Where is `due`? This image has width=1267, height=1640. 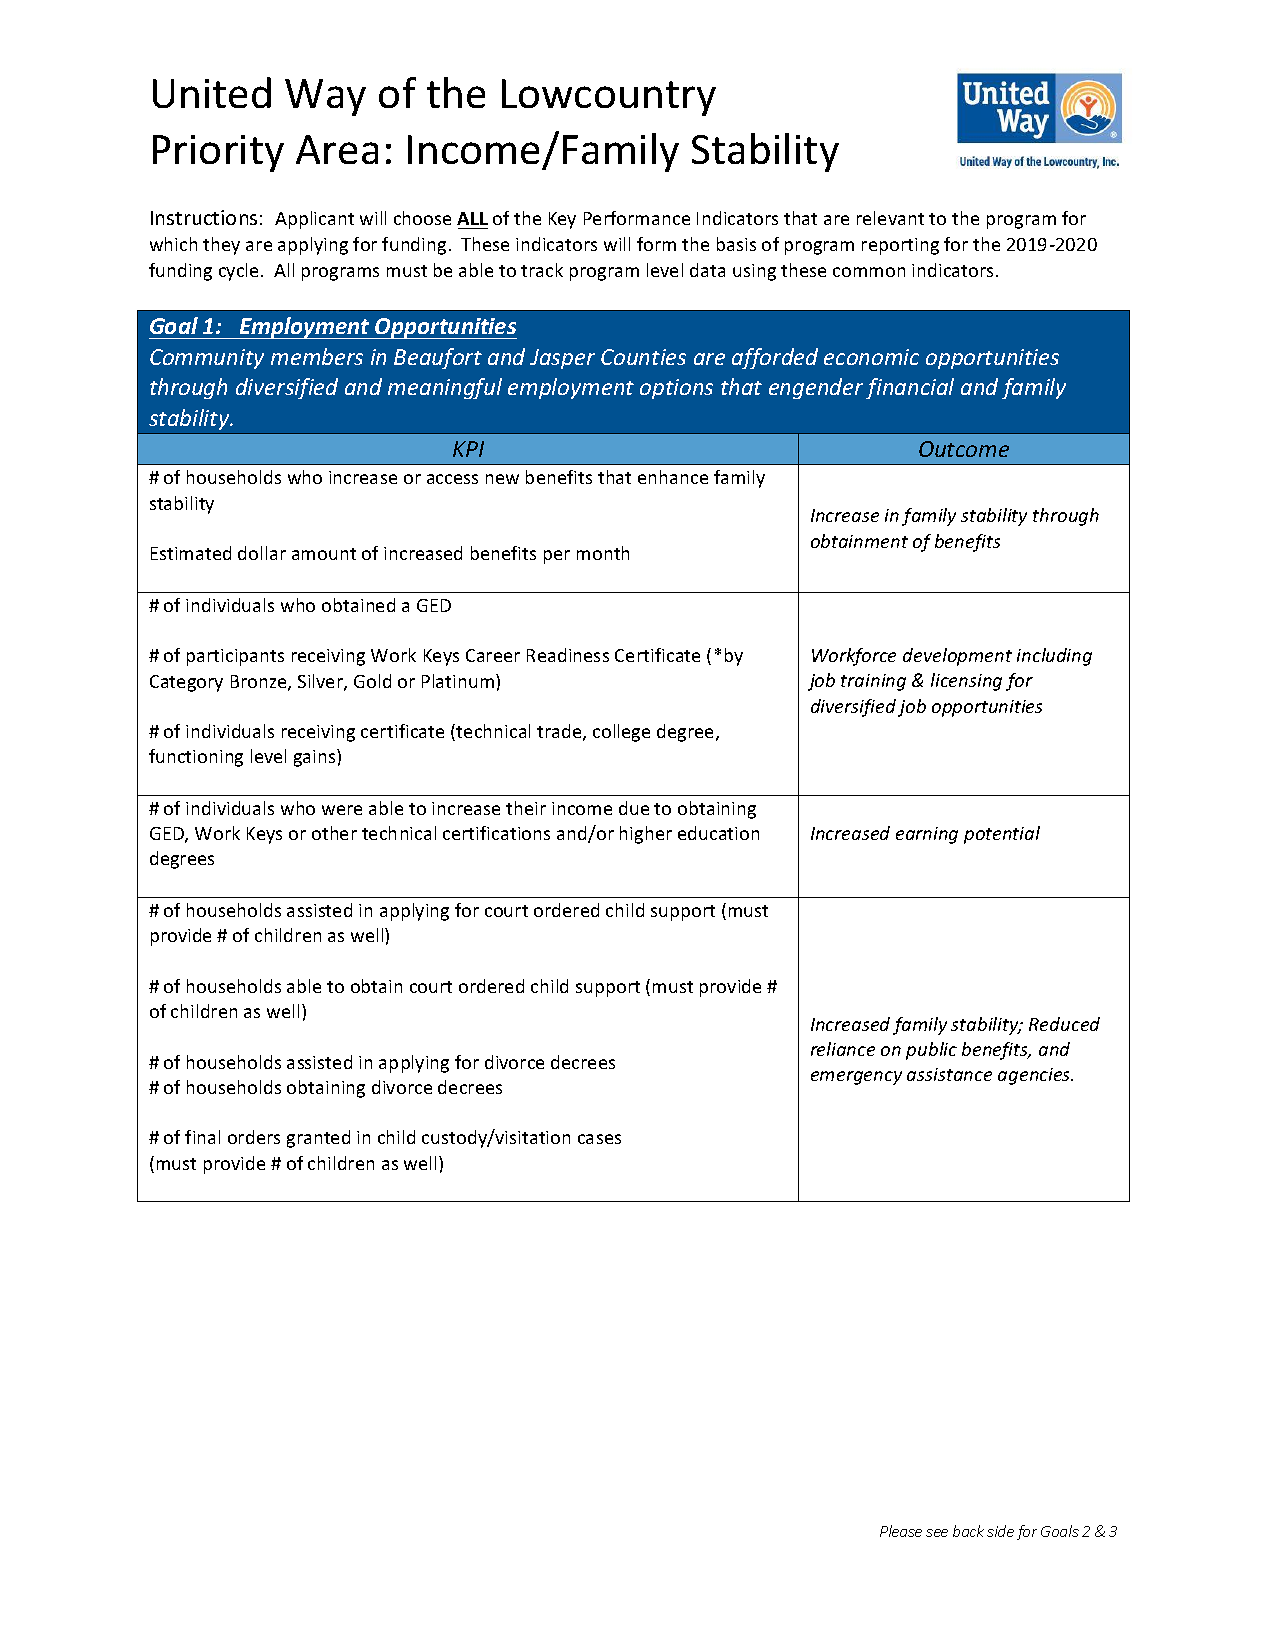 due is located at coordinates (634, 808).
